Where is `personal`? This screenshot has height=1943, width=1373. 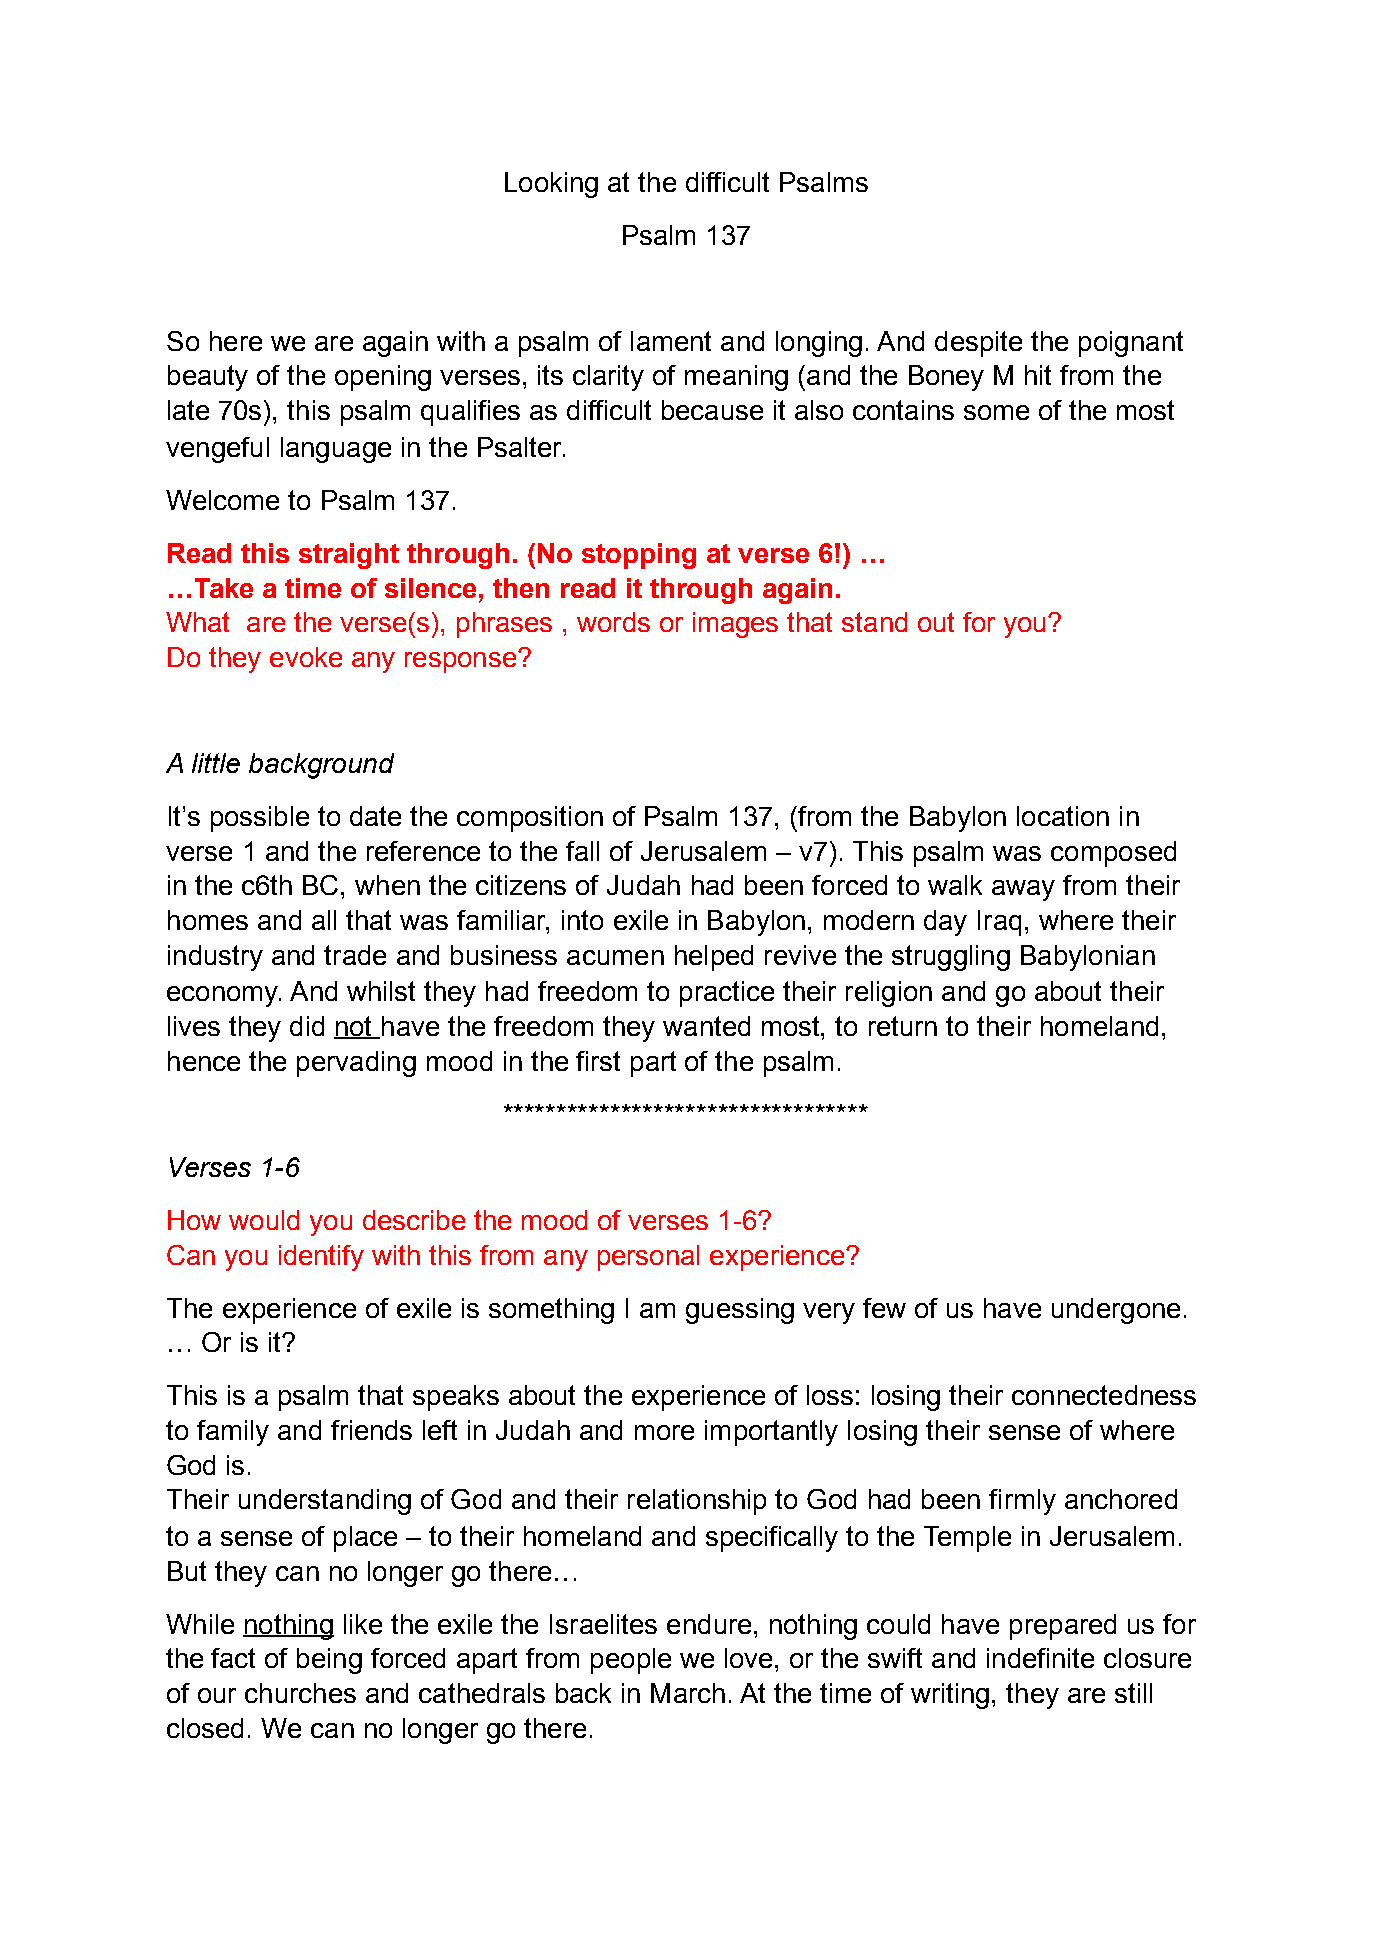
personal is located at coordinates (648, 1258).
